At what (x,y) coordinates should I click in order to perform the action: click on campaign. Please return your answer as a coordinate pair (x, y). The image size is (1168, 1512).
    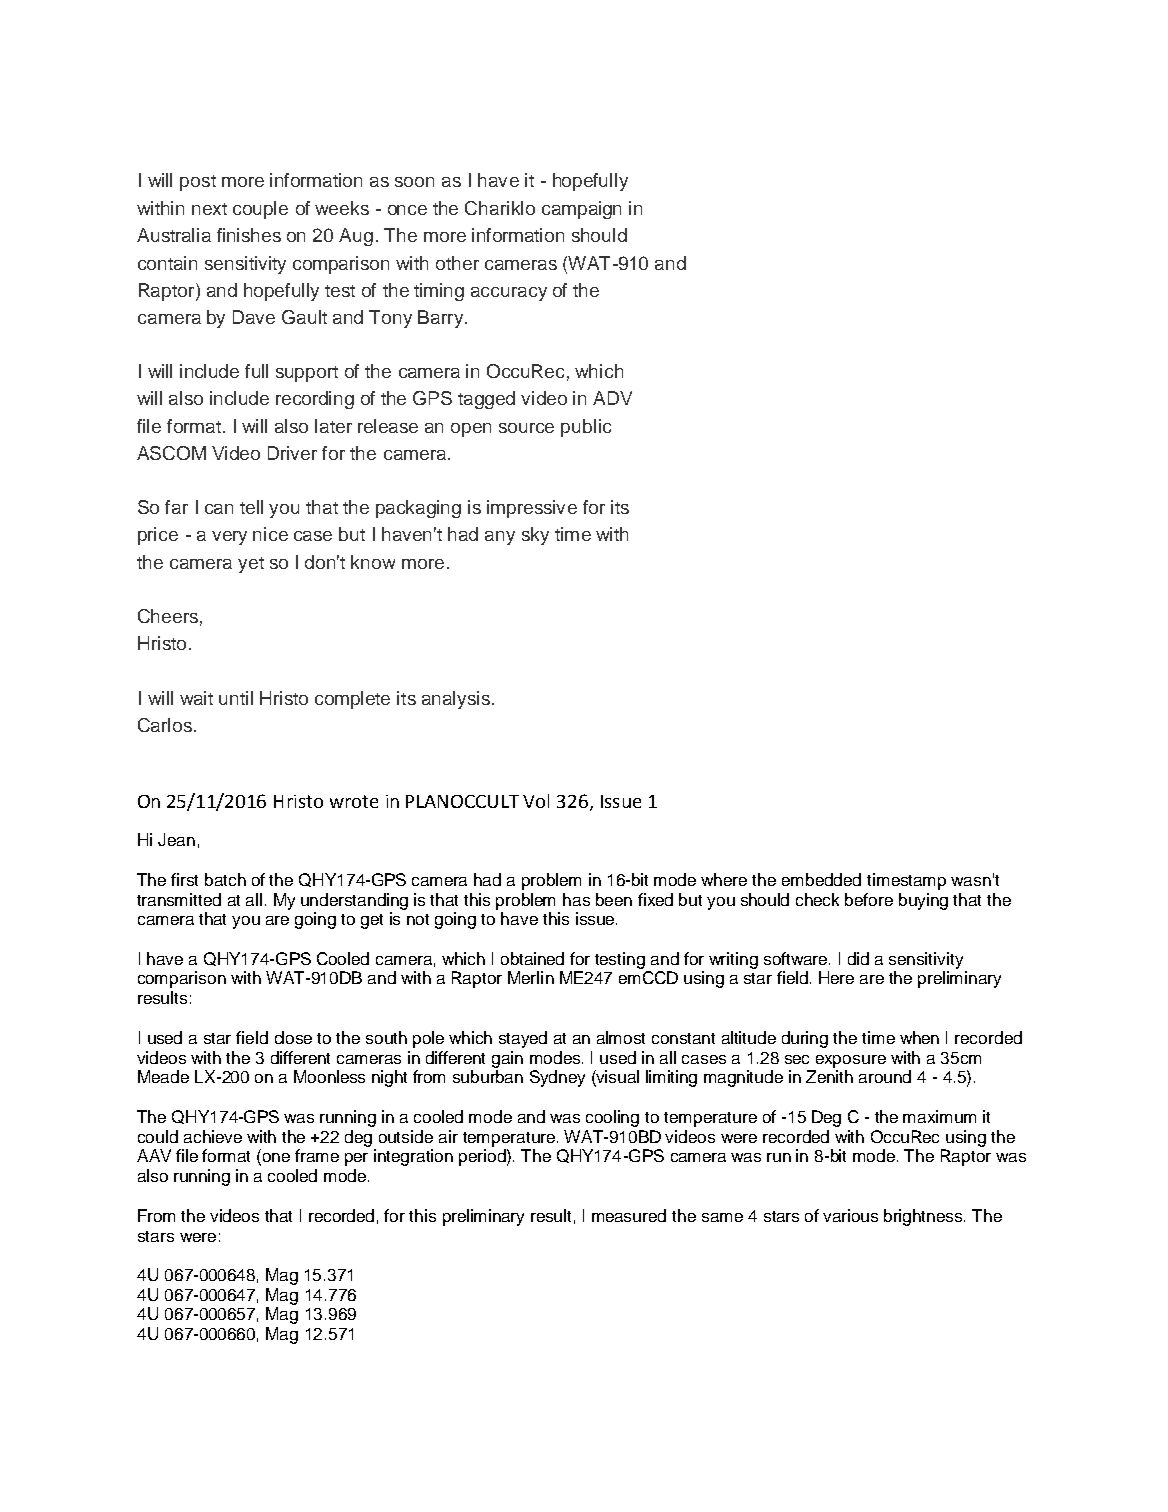
    Looking at the image, I should click on (581, 210).
